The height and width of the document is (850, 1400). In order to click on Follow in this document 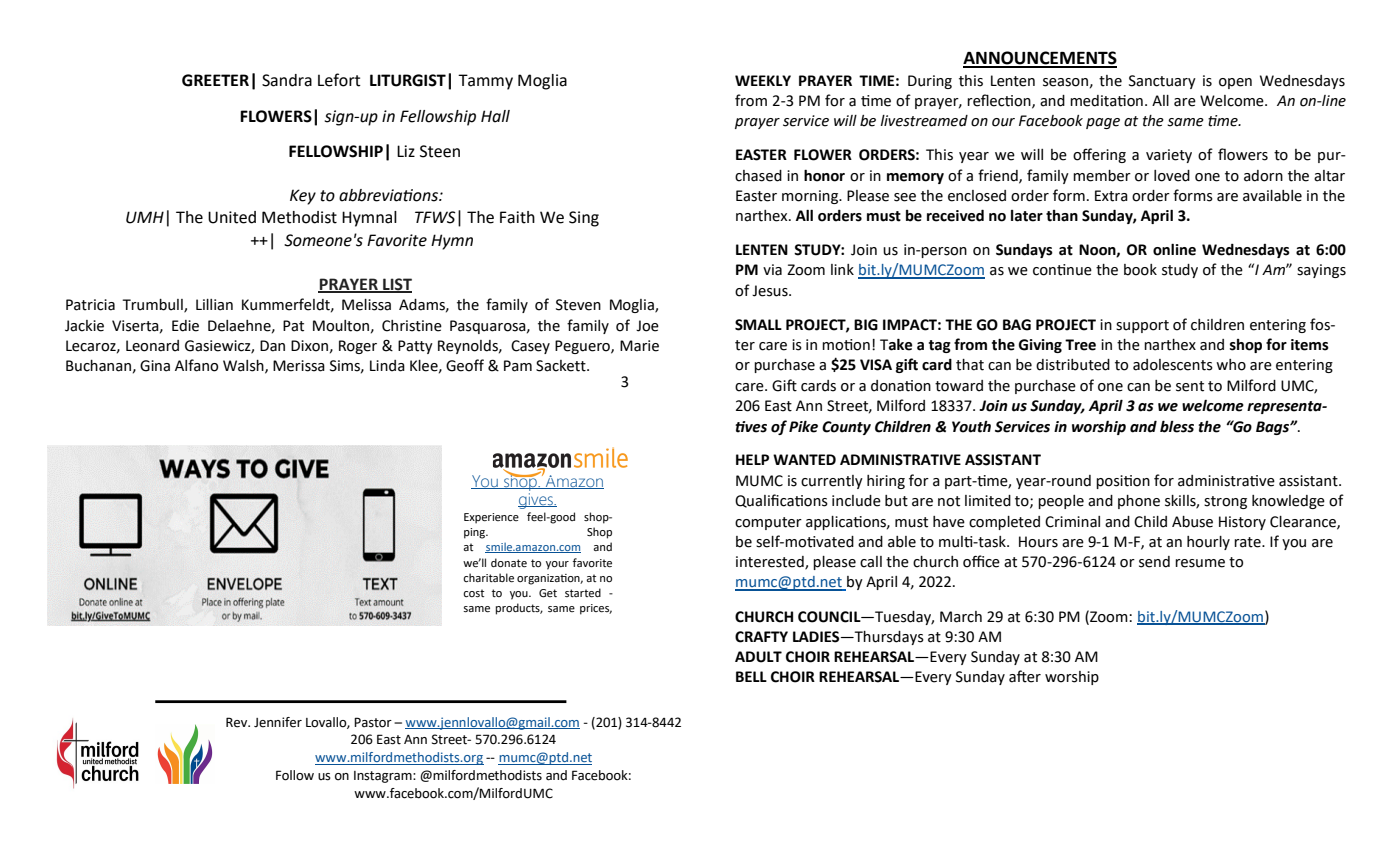, I will do `click(295, 775)`.
